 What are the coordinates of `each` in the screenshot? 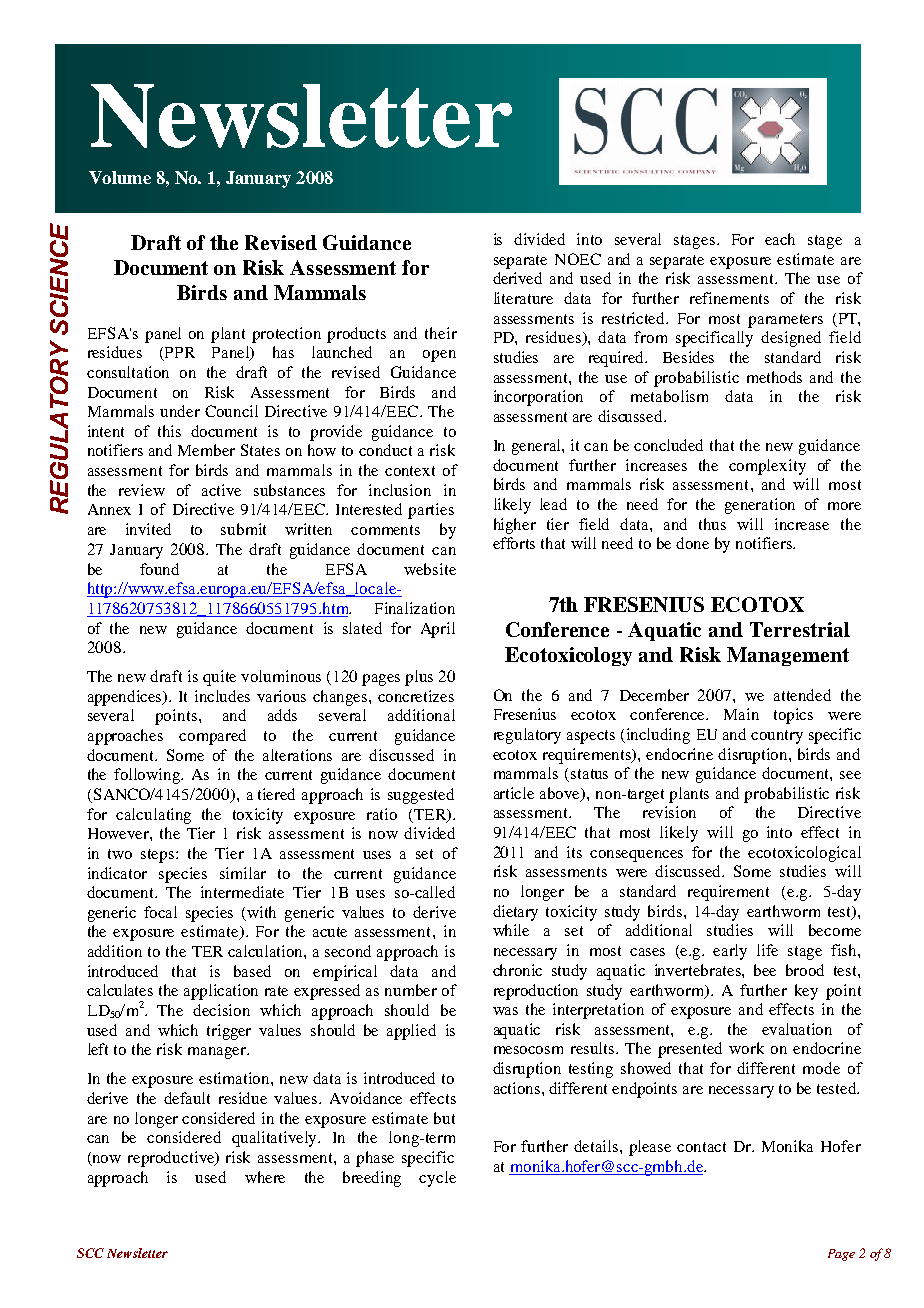 It's located at (780, 239).
